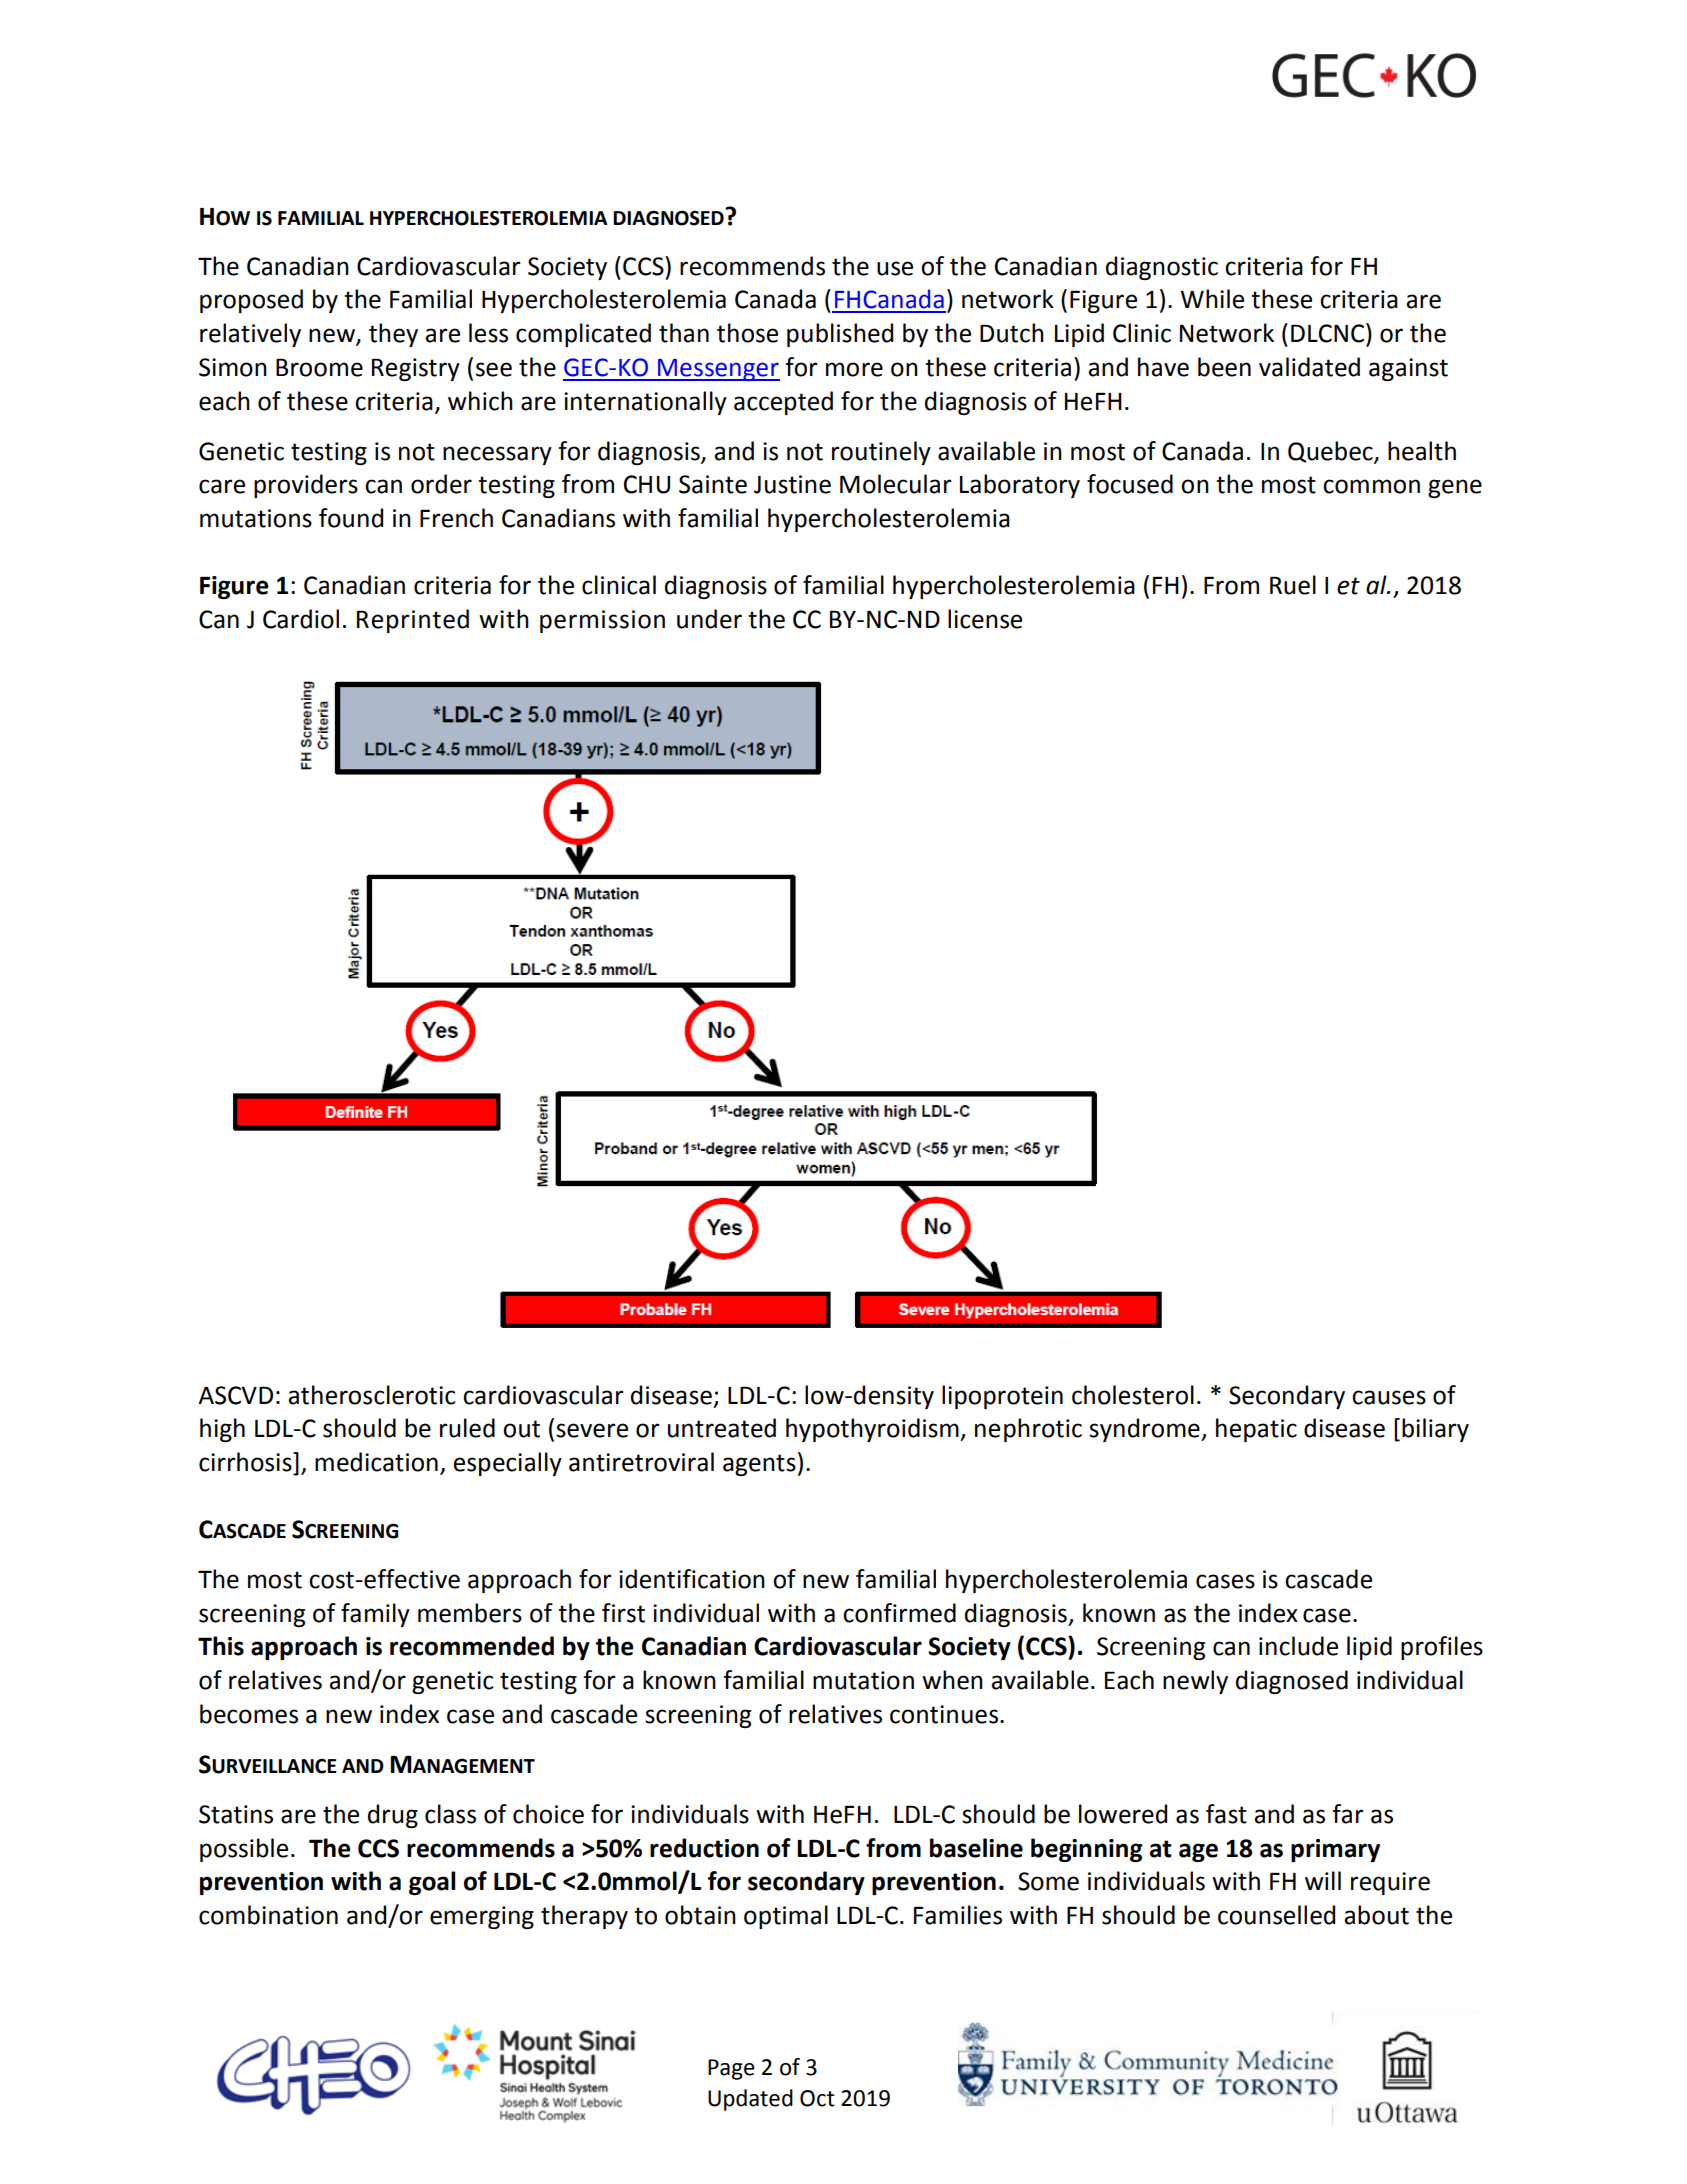 The width and height of the screenshot is (1687, 2184). I want to click on validated, so click(1309, 367).
